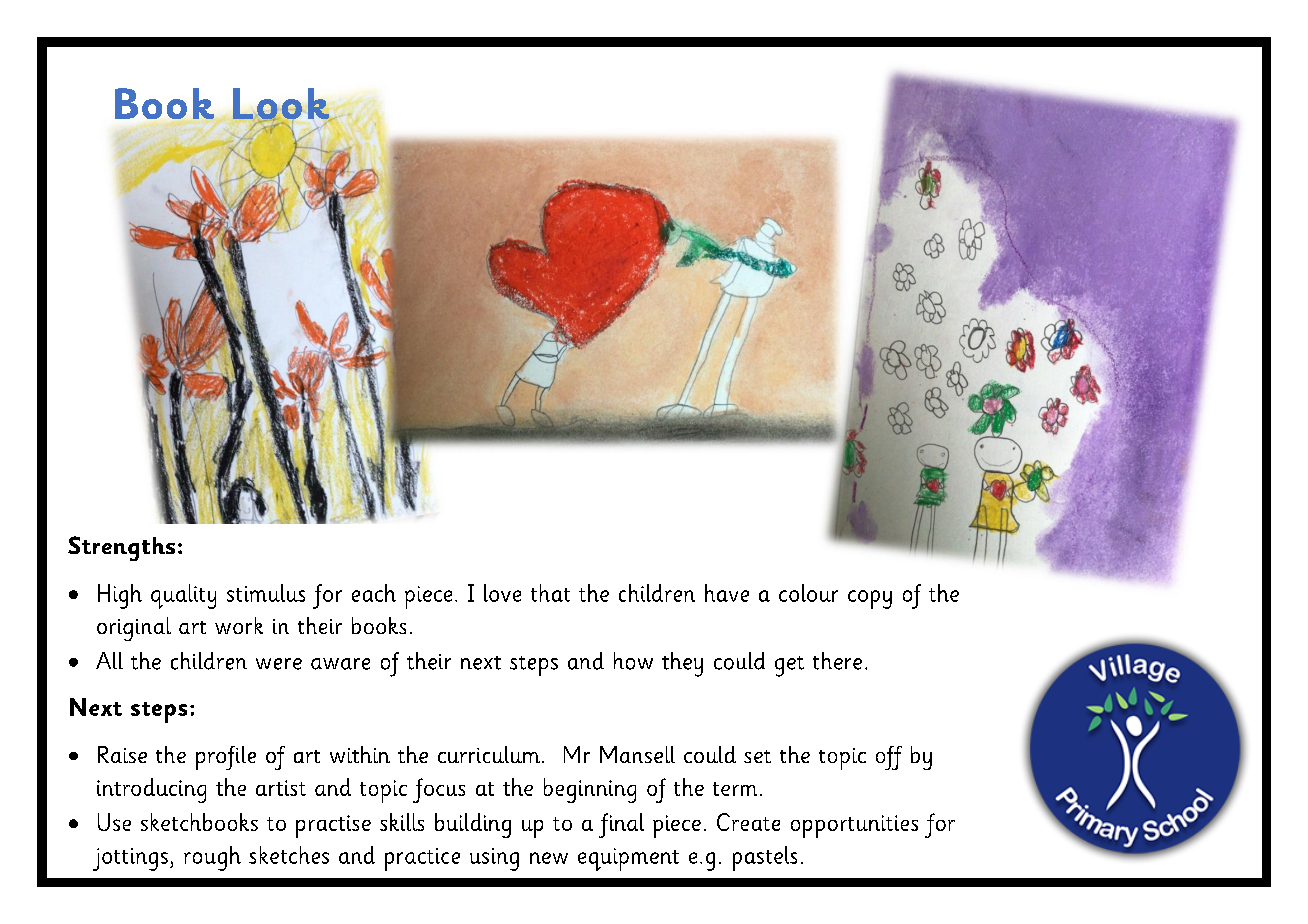  What do you see at coordinates (502, 593) in the screenshot?
I see `love` at bounding box center [502, 593].
